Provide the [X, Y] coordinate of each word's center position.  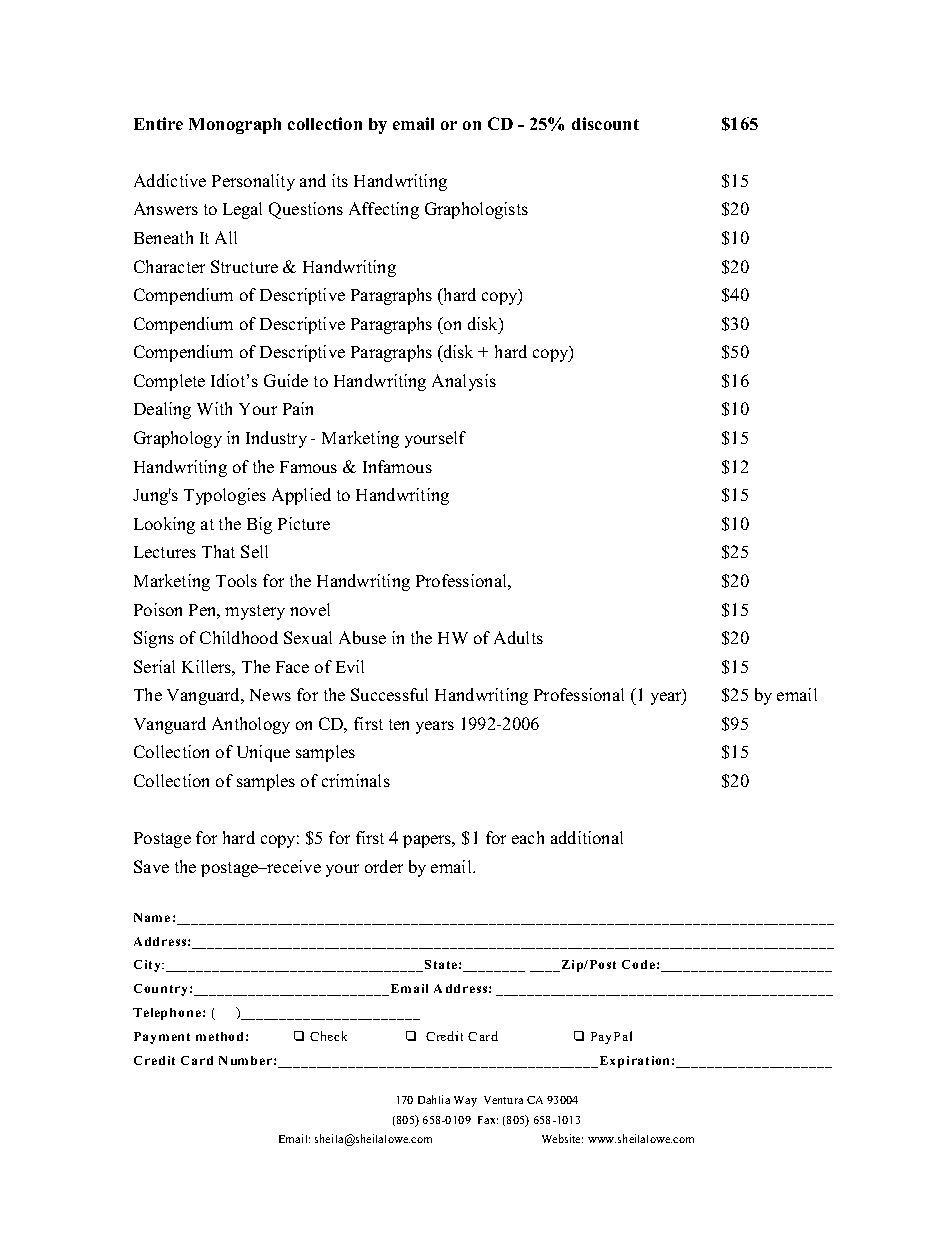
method [219, 1036]
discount [605, 123]
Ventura [503, 1100]
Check [328, 1036]
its [340, 180]
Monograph [235, 126]
